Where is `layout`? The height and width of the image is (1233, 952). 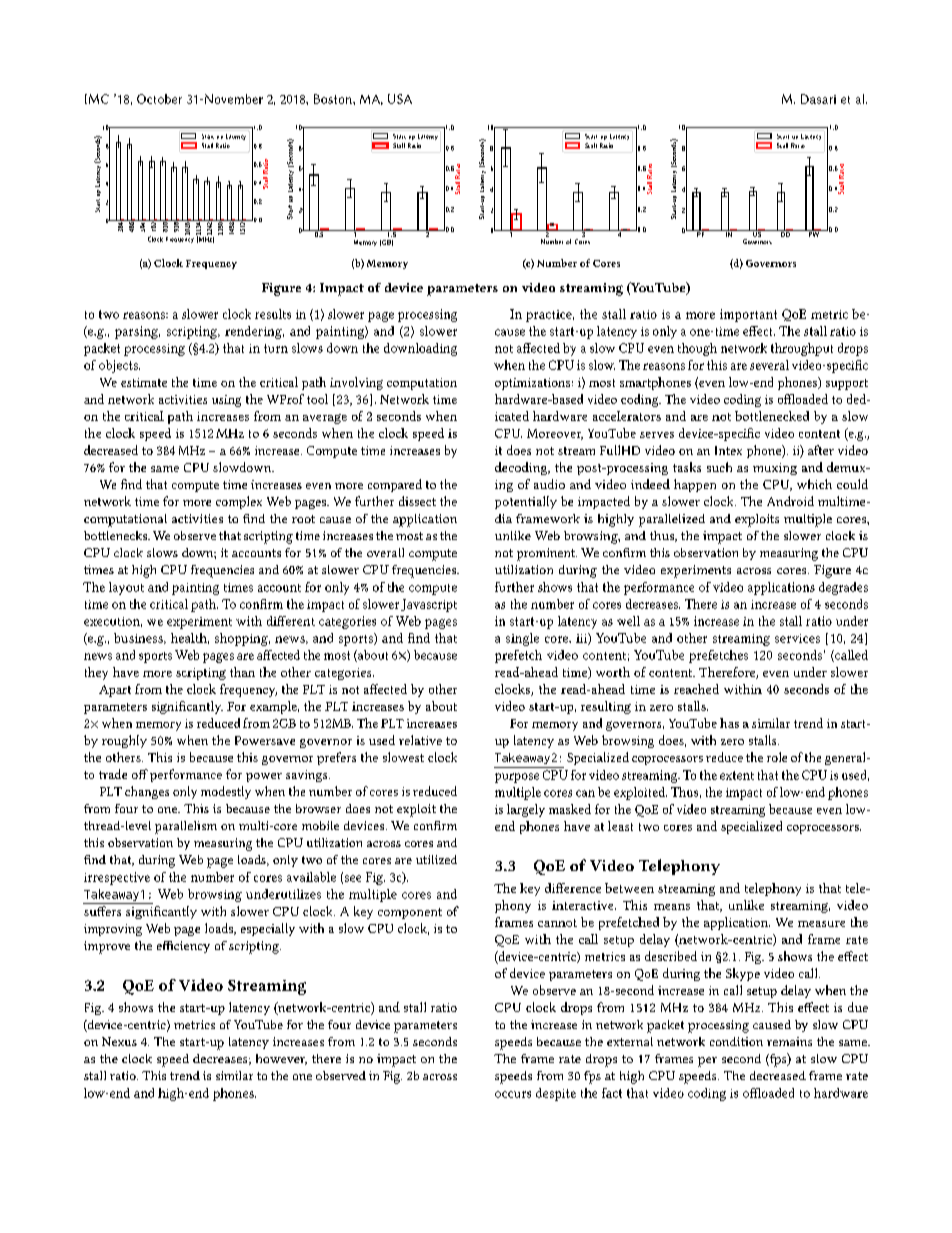
layout is located at coordinates (126, 588).
